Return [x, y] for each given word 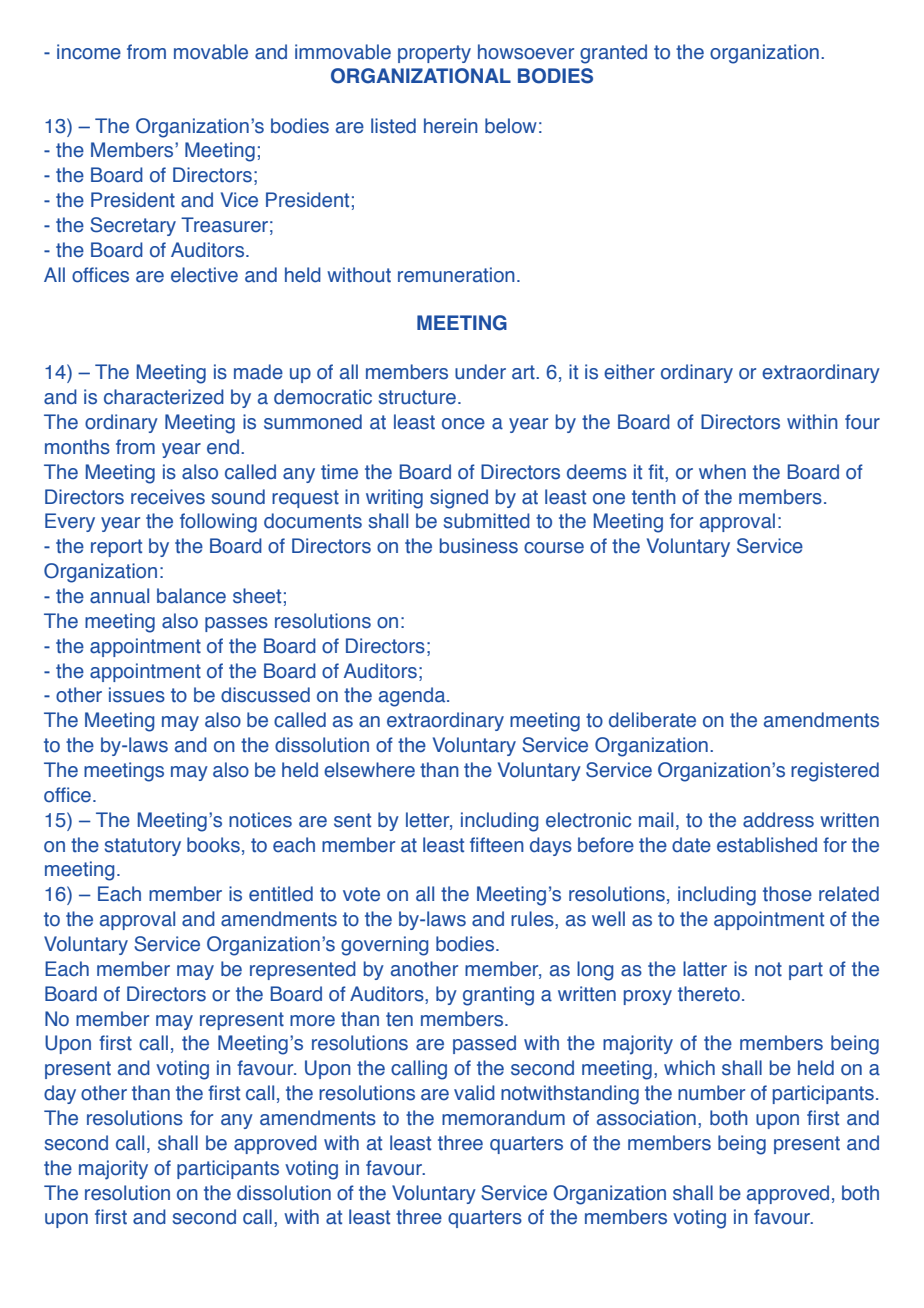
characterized [164, 397]
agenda [413, 697]
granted [613, 54]
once [463, 424]
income [89, 52]
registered [835, 772]
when [722, 472]
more [312, 1021]
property [434, 54]
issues [137, 695]
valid [474, 1093]
